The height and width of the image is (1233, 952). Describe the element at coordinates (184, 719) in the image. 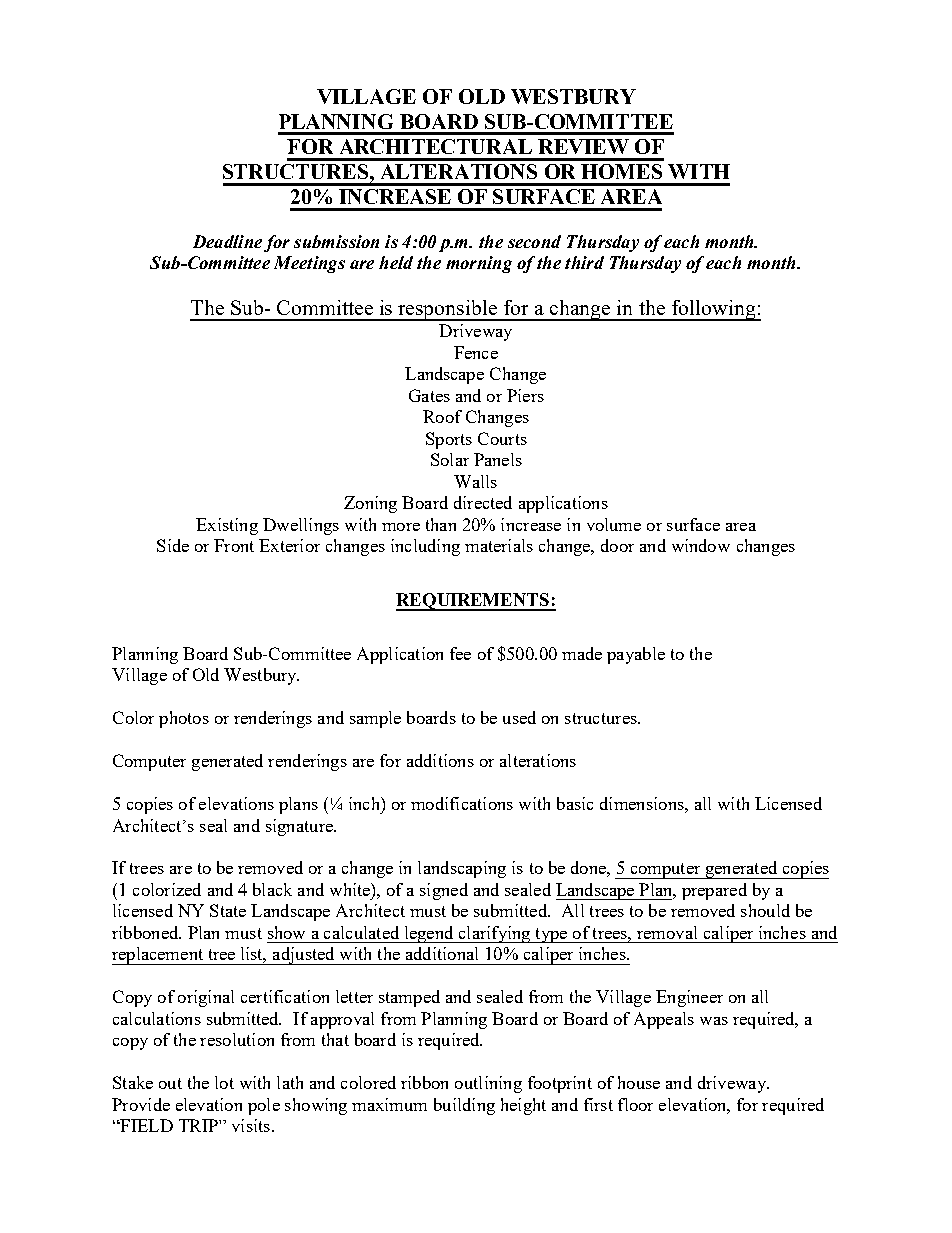

I see `photos` at that location.
